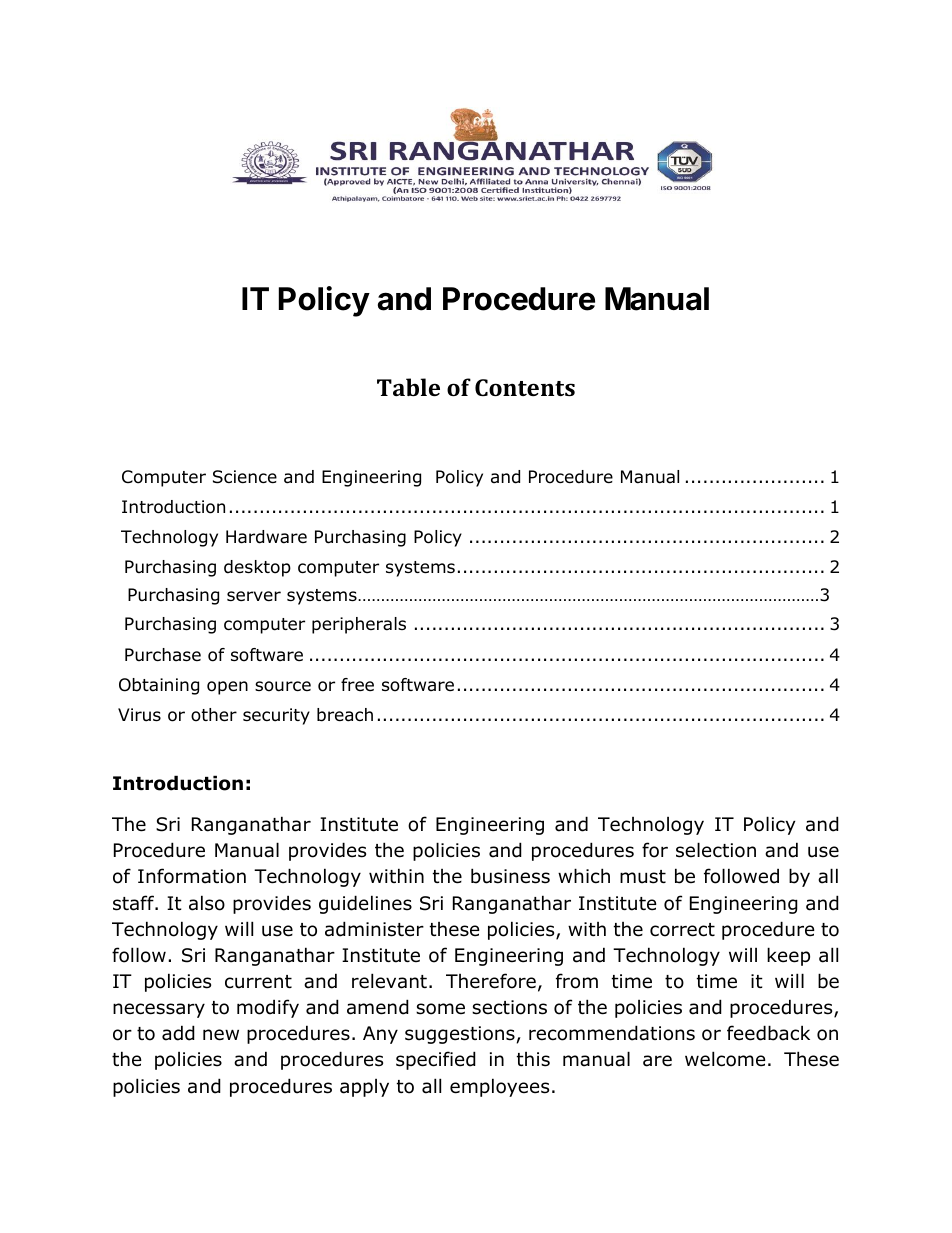 This page has height=1233, width=952. What do you see at coordinates (221, 1035) in the page?
I see `new` at bounding box center [221, 1035].
